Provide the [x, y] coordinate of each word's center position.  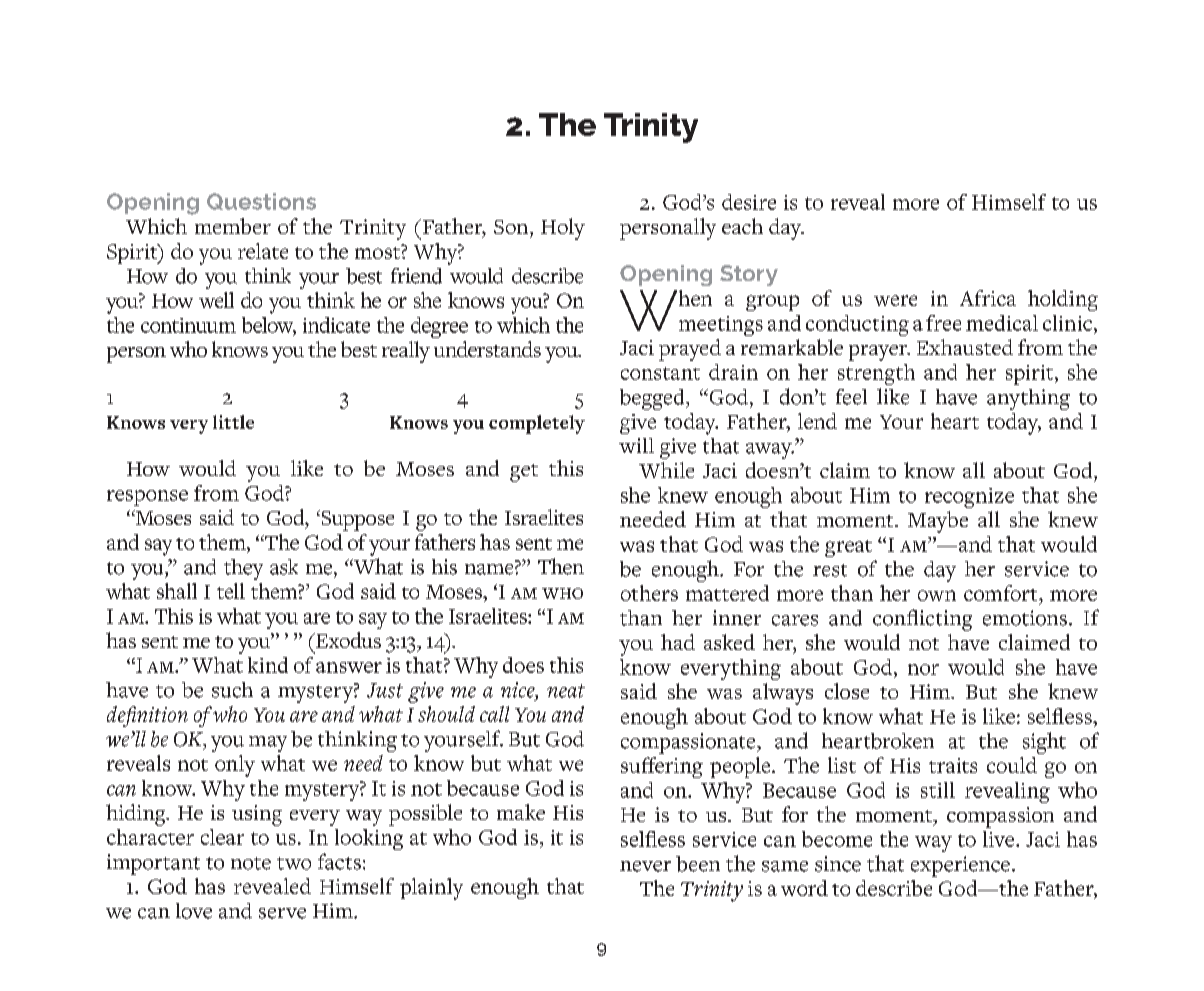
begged [653, 399]
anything [1028, 399]
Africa [988, 298]
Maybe [938, 522]
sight [1044, 743]
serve [282, 913]
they [243, 569]
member [233, 226]
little [233, 422]
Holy [563, 229]
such [232, 690]
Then [561, 566]
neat [566, 691]
